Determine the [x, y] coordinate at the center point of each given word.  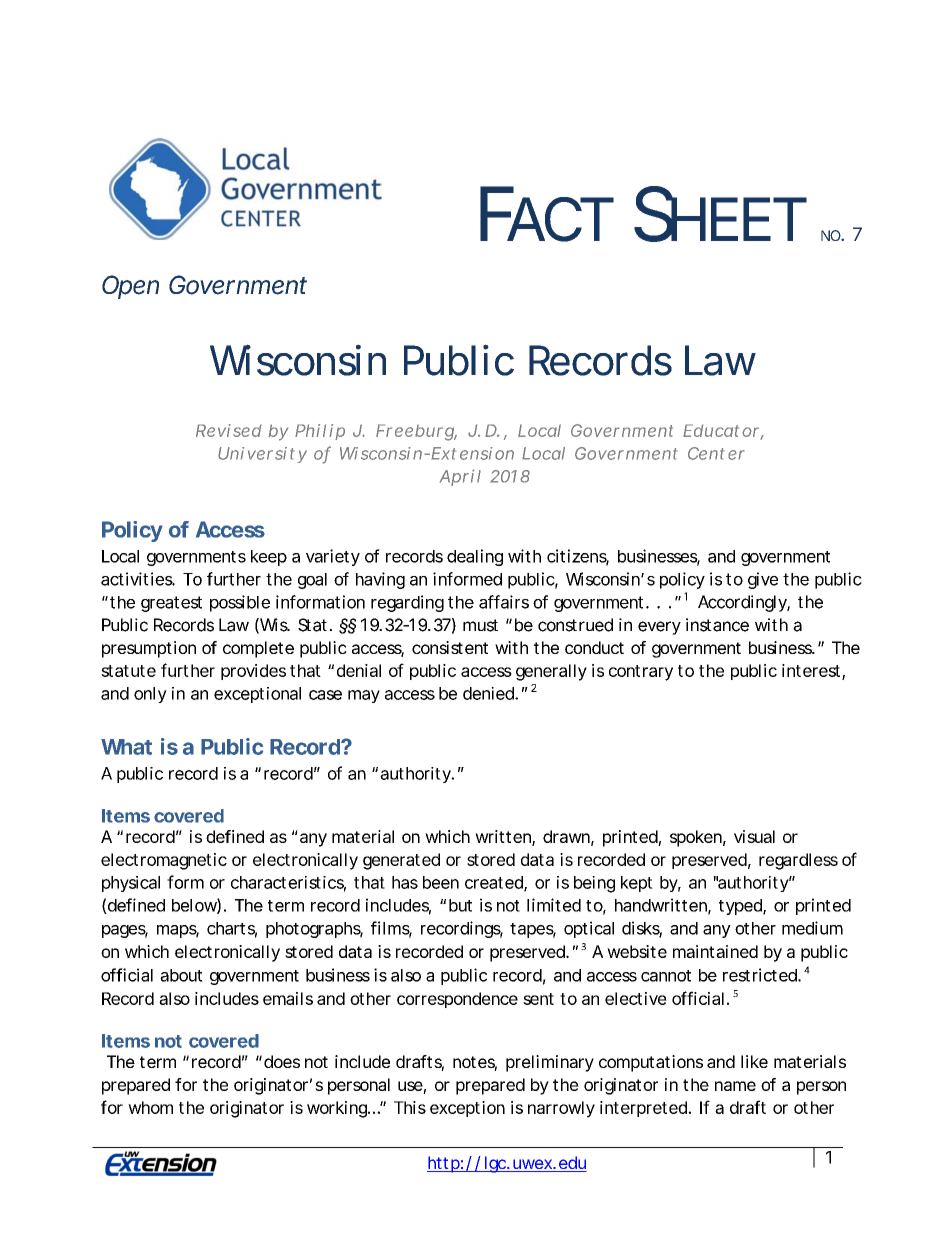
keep [269, 558]
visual [754, 836]
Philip [320, 432]
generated [401, 861]
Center [716, 453]
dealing [475, 557]
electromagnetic [164, 861]
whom [150, 1107]
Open [130, 287]
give [763, 580]
